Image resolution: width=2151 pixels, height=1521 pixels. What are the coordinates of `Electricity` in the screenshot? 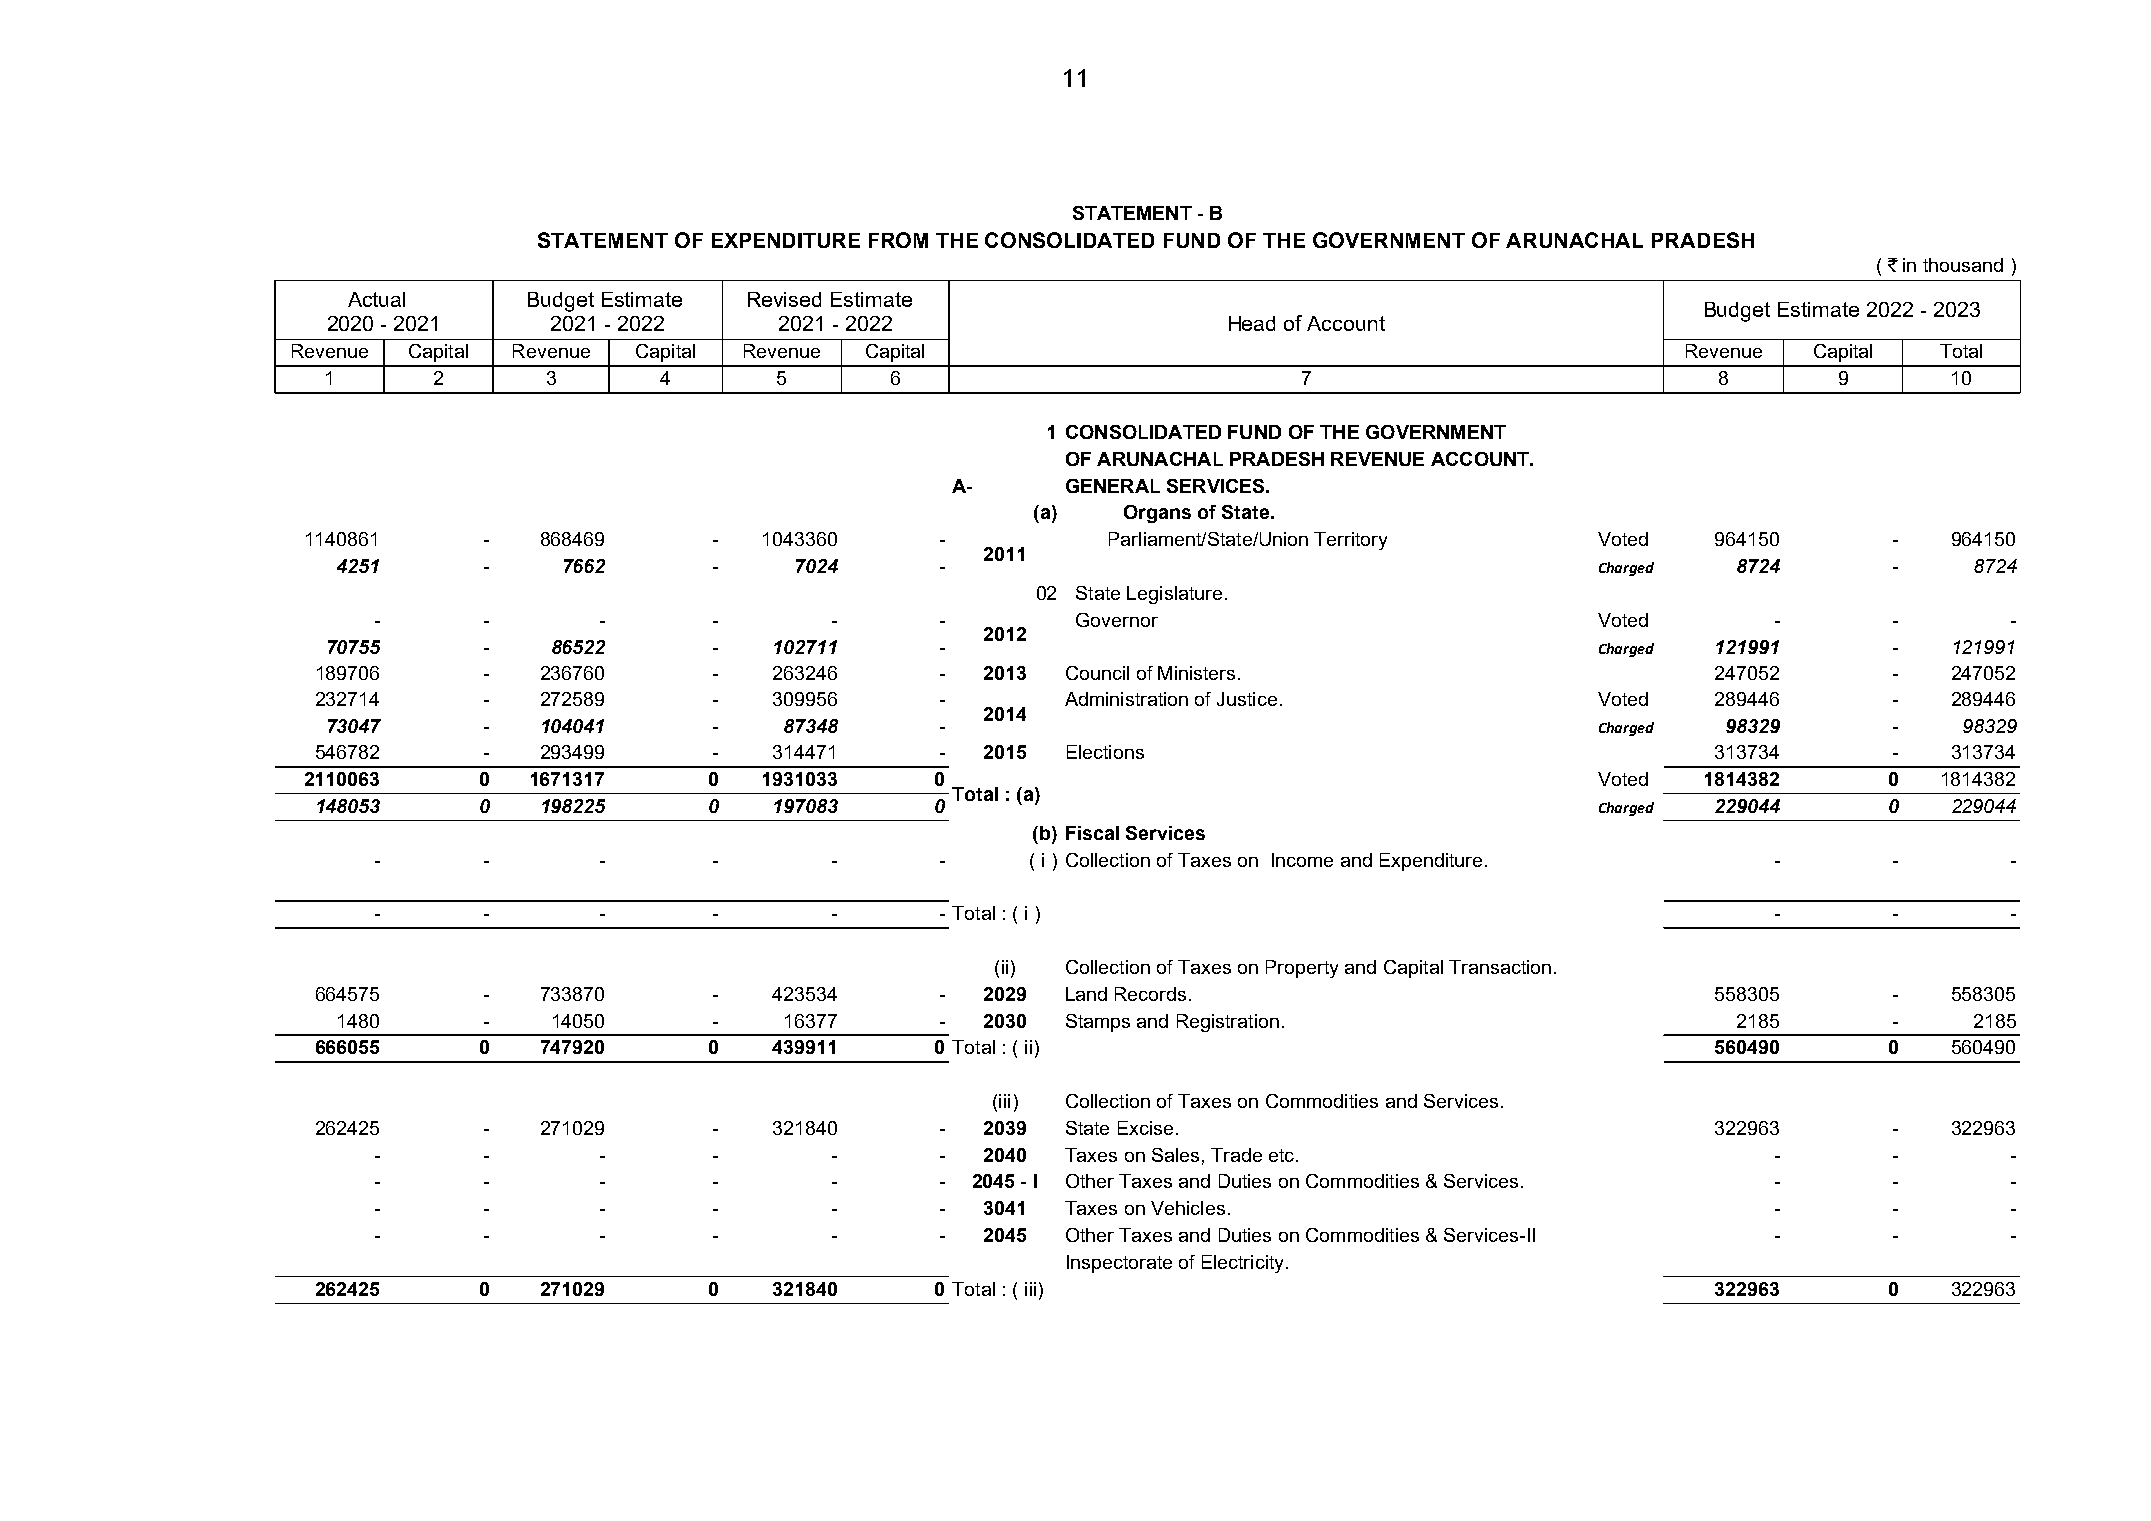 It's located at (1242, 1264).
